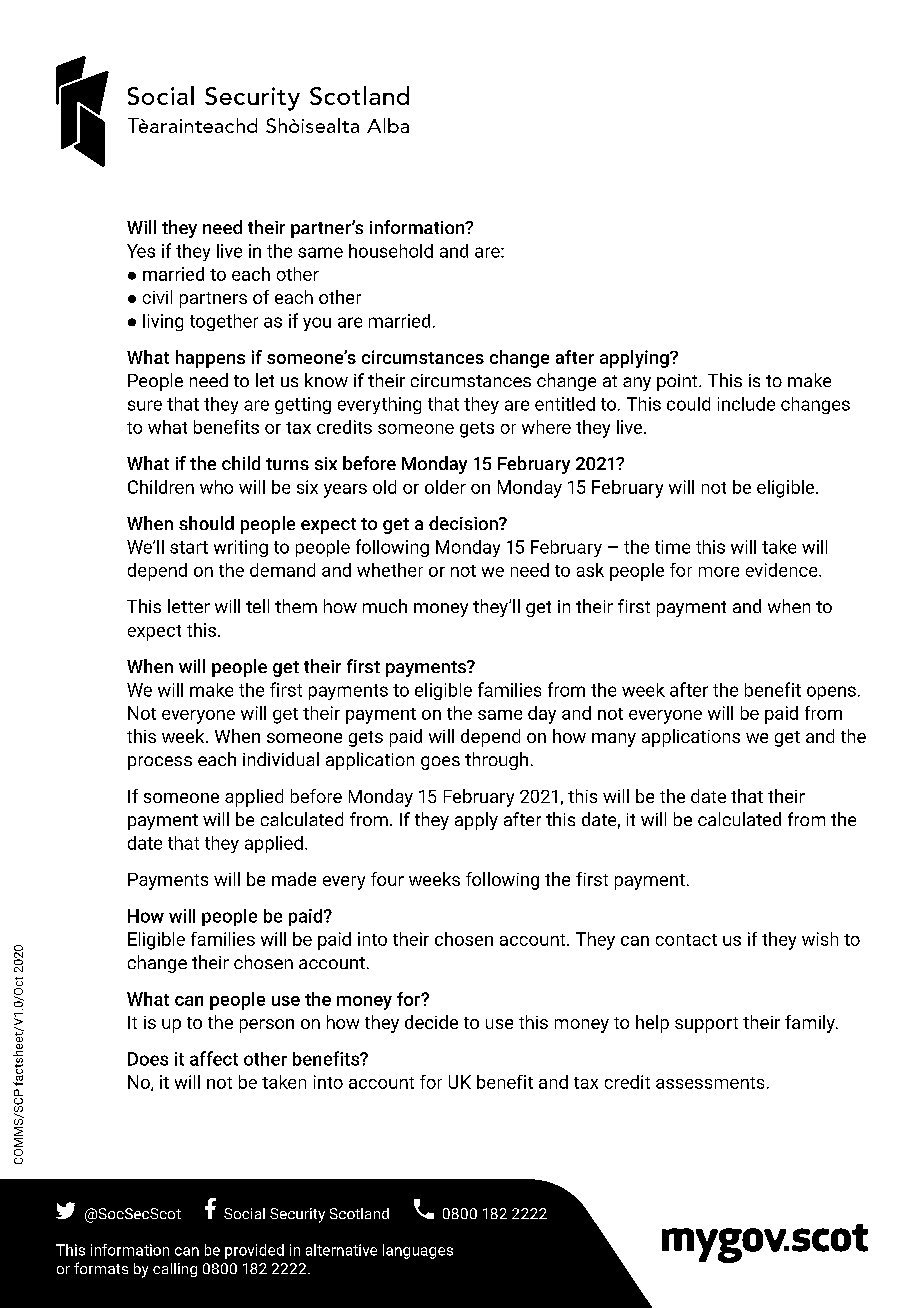 The height and width of the page is (1308, 924). What do you see at coordinates (831, 693) in the page?
I see `opens` at bounding box center [831, 693].
